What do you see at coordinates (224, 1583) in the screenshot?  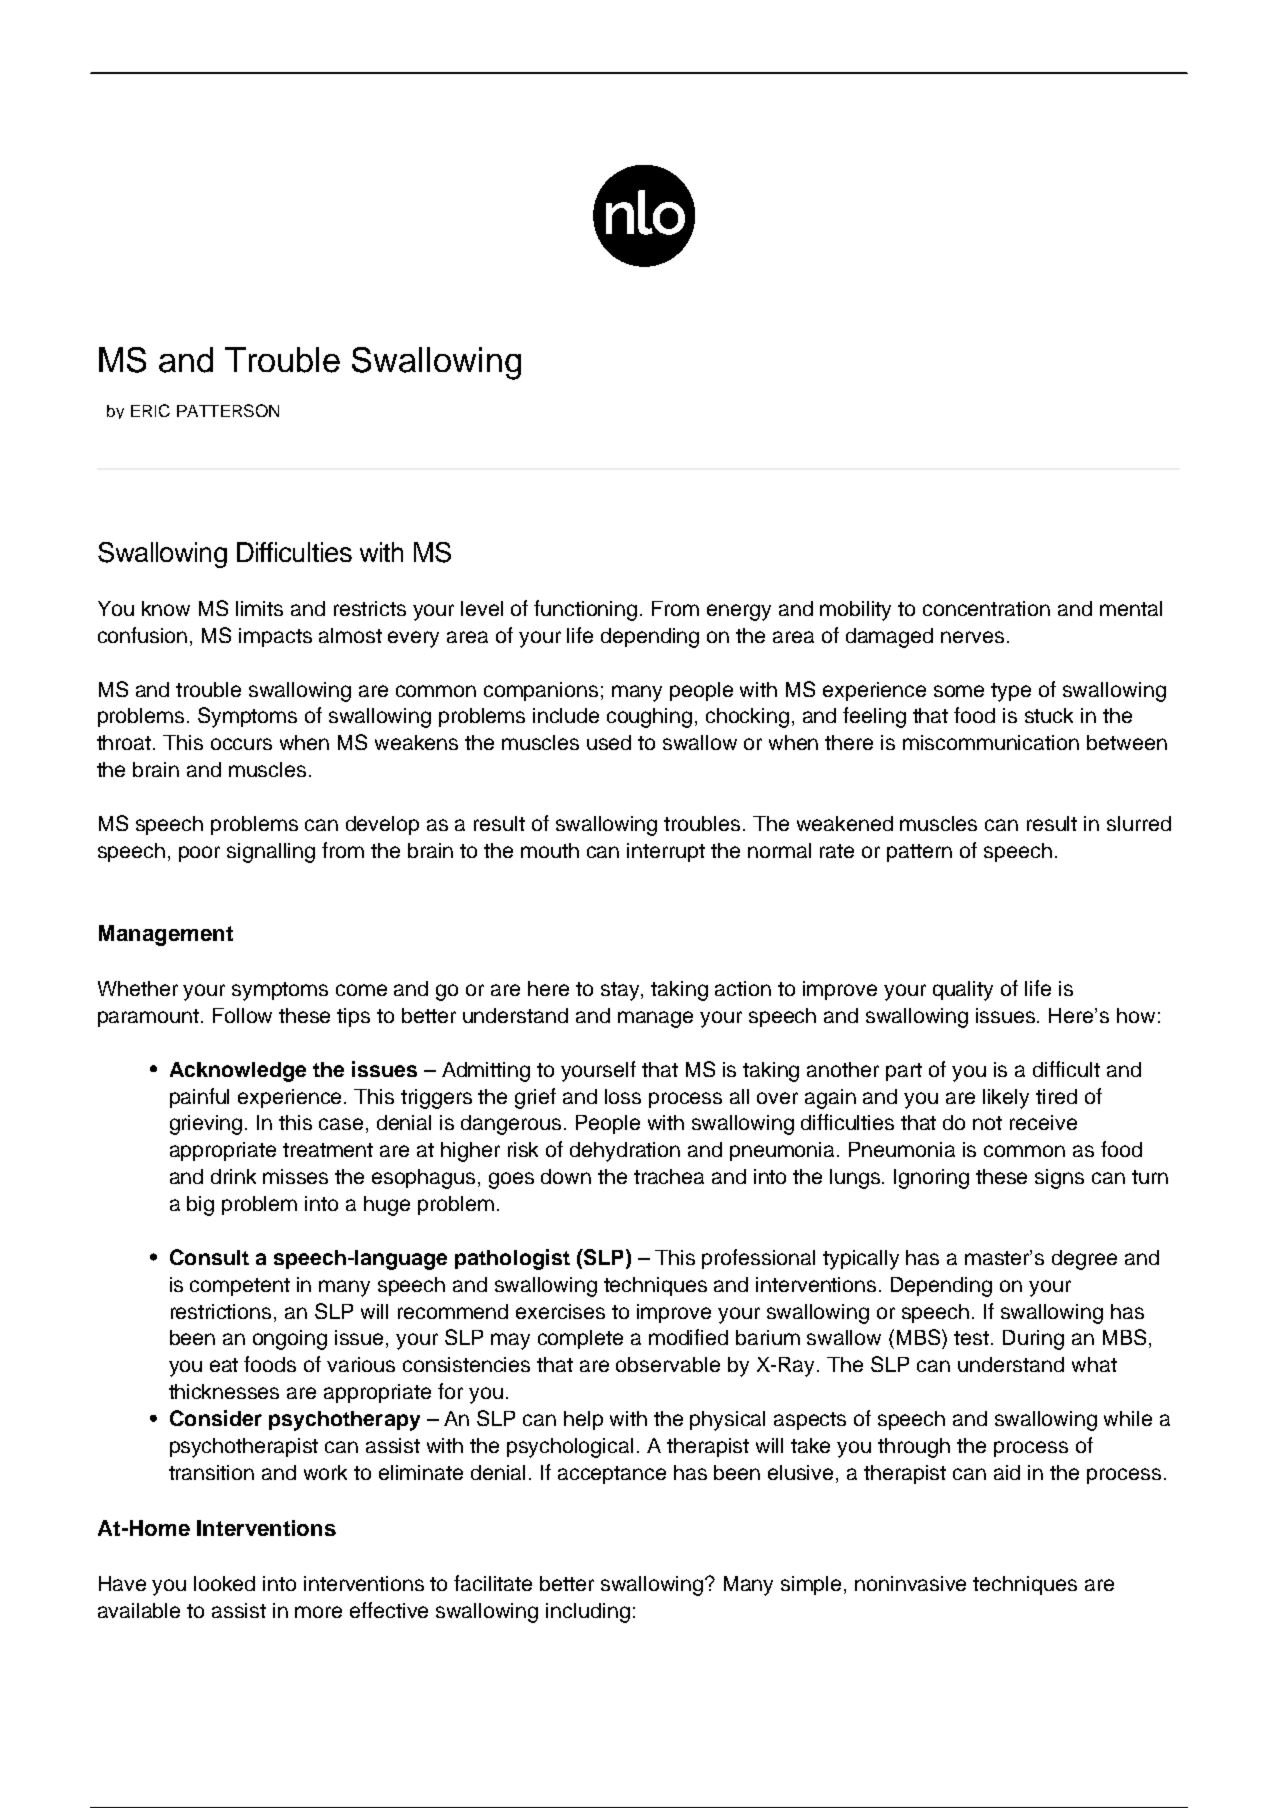 I see `looked` at bounding box center [224, 1583].
